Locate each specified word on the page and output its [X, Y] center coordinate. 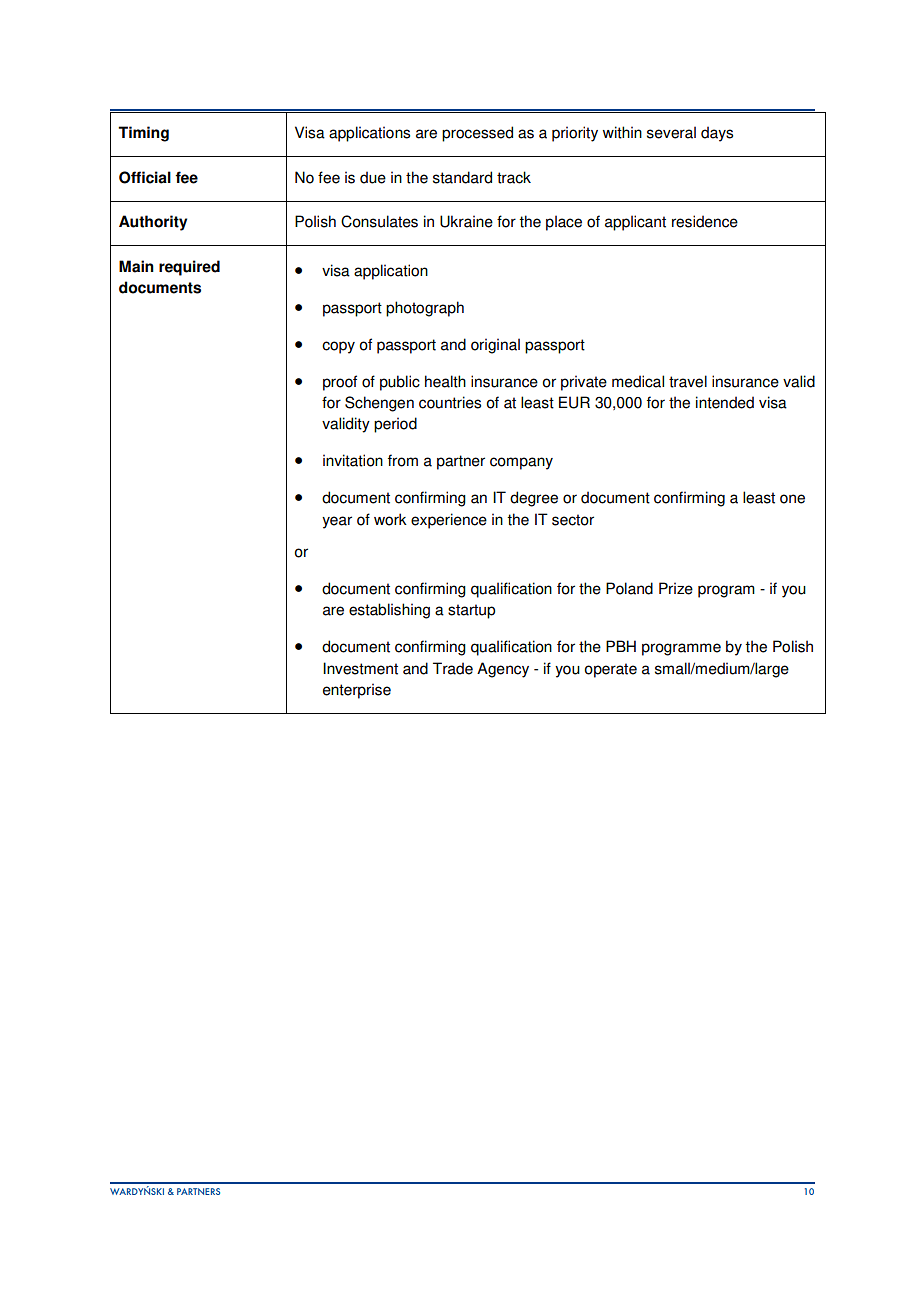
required [189, 268]
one [792, 499]
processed [477, 134]
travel [688, 381]
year [337, 522]
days [717, 134]
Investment [360, 668]
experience [449, 521]
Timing [143, 134]
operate [611, 670]
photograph [425, 309]
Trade [453, 668]
